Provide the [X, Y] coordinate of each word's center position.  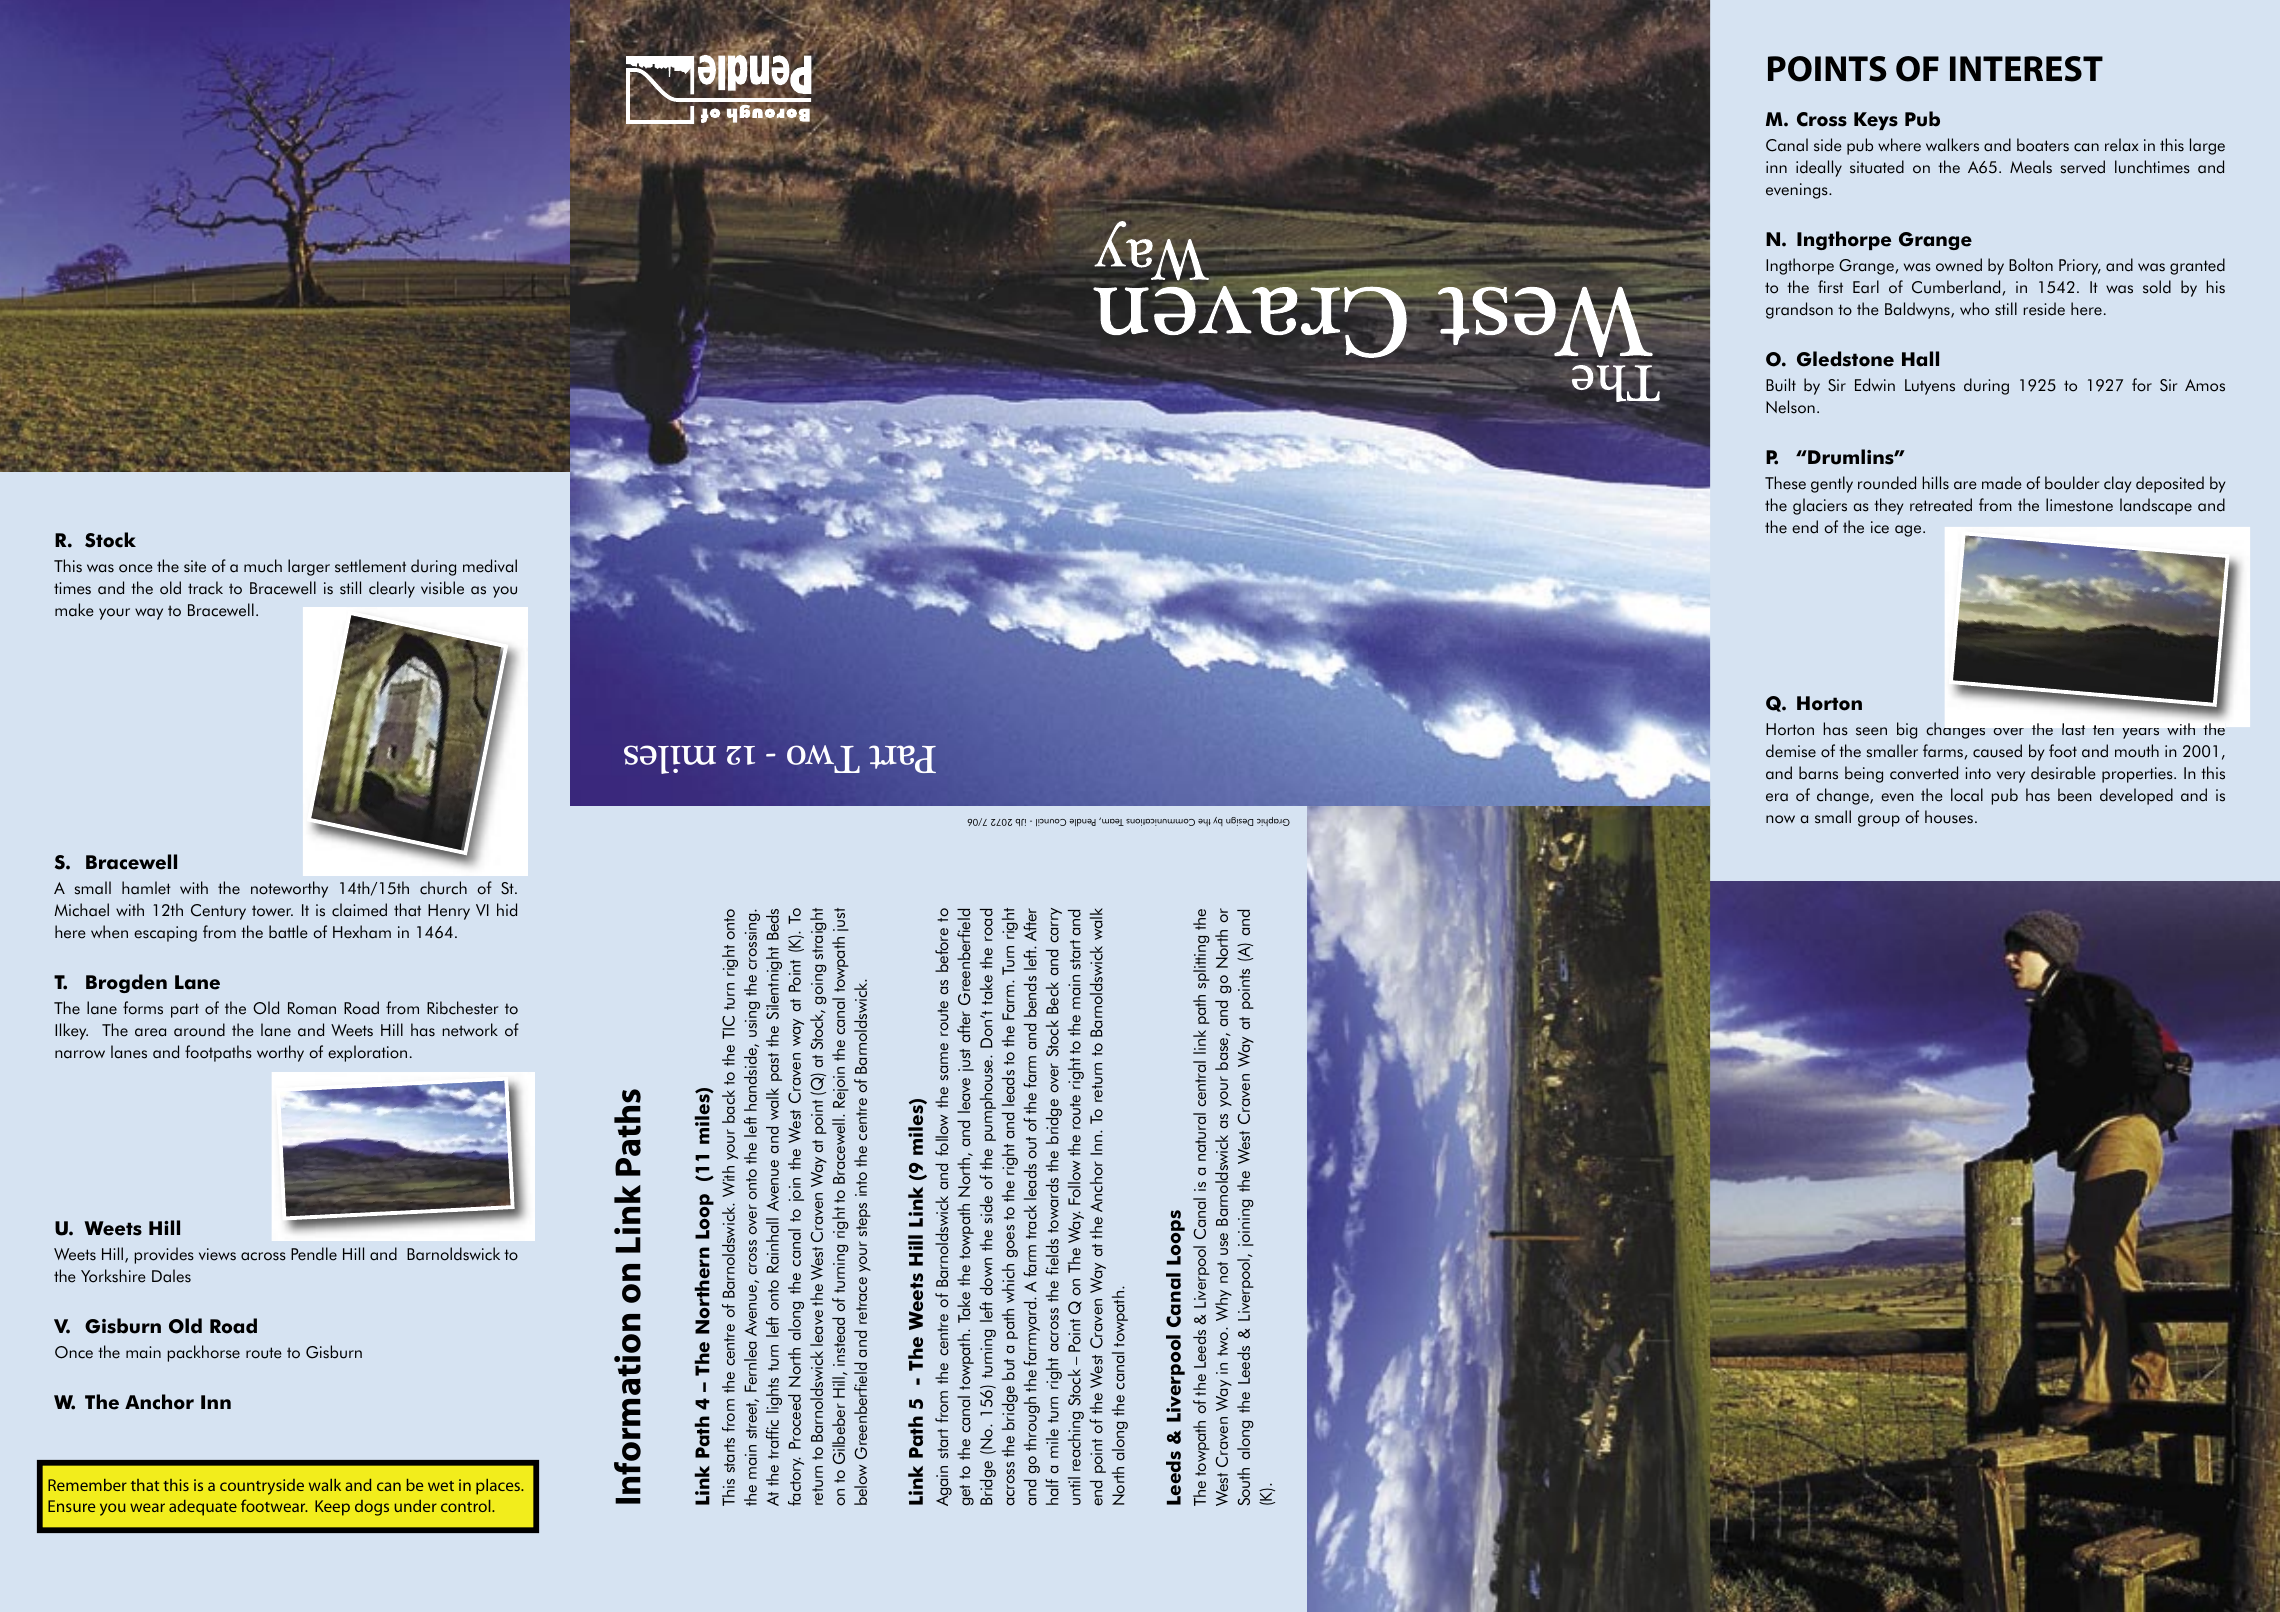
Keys [1876, 121]
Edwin [1875, 385]
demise [1791, 751]
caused [1997, 751]
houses [1949, 817]
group [1879, 821]
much [263, 566]
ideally [1819, 168]
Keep [332, 1508]
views [217, 1254]
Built [1781, 385]
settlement [370, 566]
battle [288, 932]
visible [442, 588]
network [470, 1030]
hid [507, 910]
